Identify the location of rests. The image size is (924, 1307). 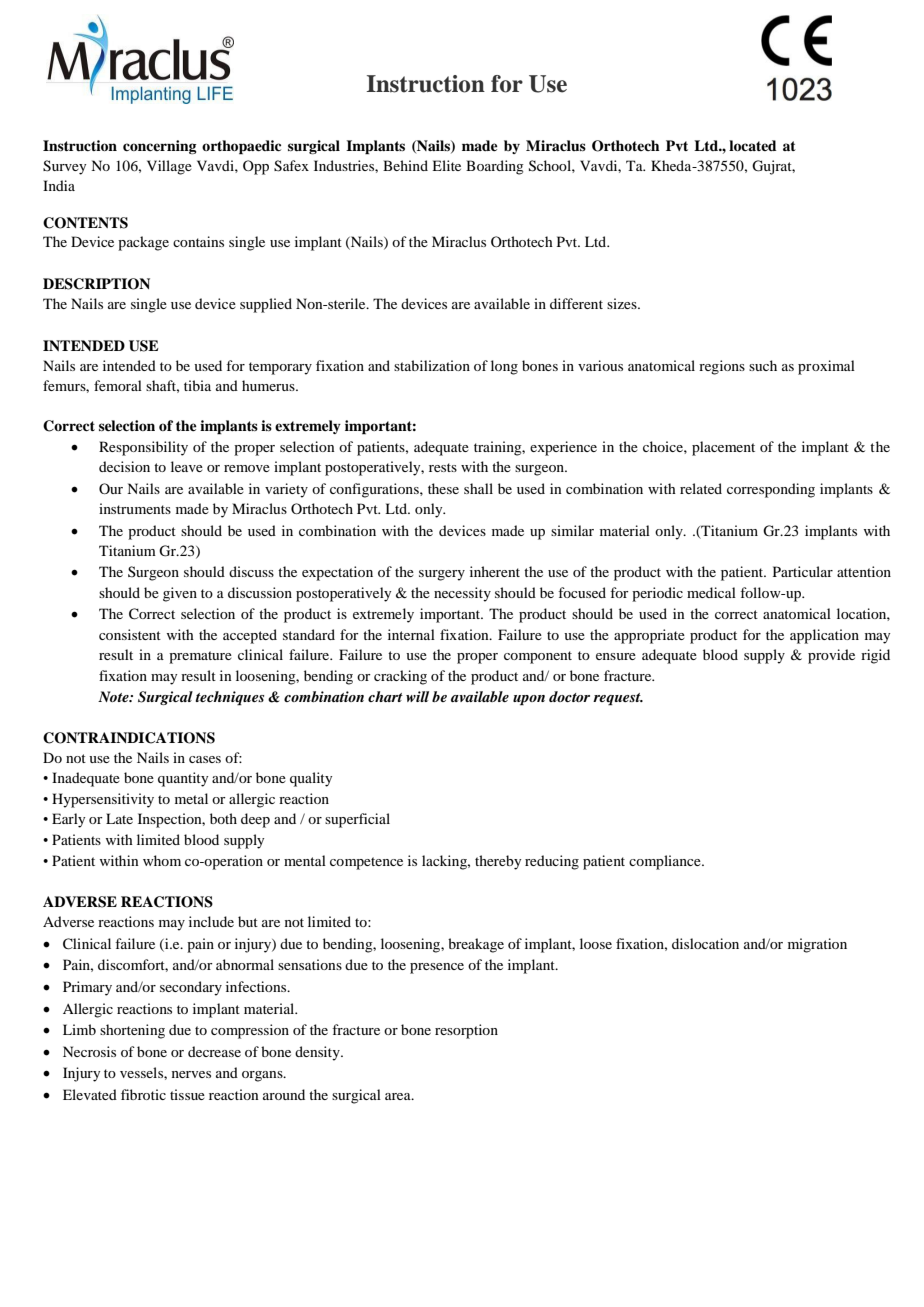
(443, 467).
